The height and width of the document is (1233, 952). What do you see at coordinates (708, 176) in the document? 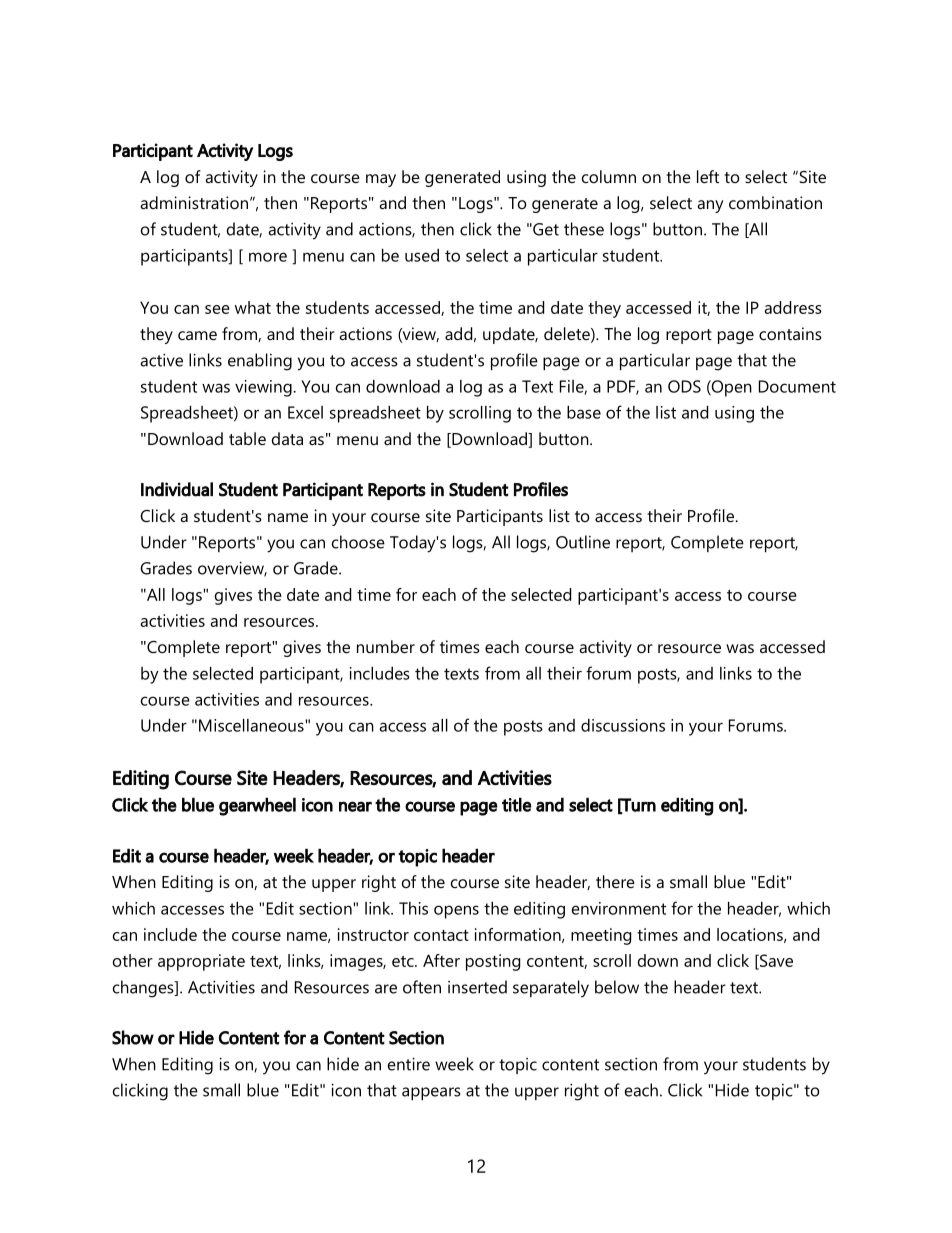
I see `left` at bounding box center [708, 176].
